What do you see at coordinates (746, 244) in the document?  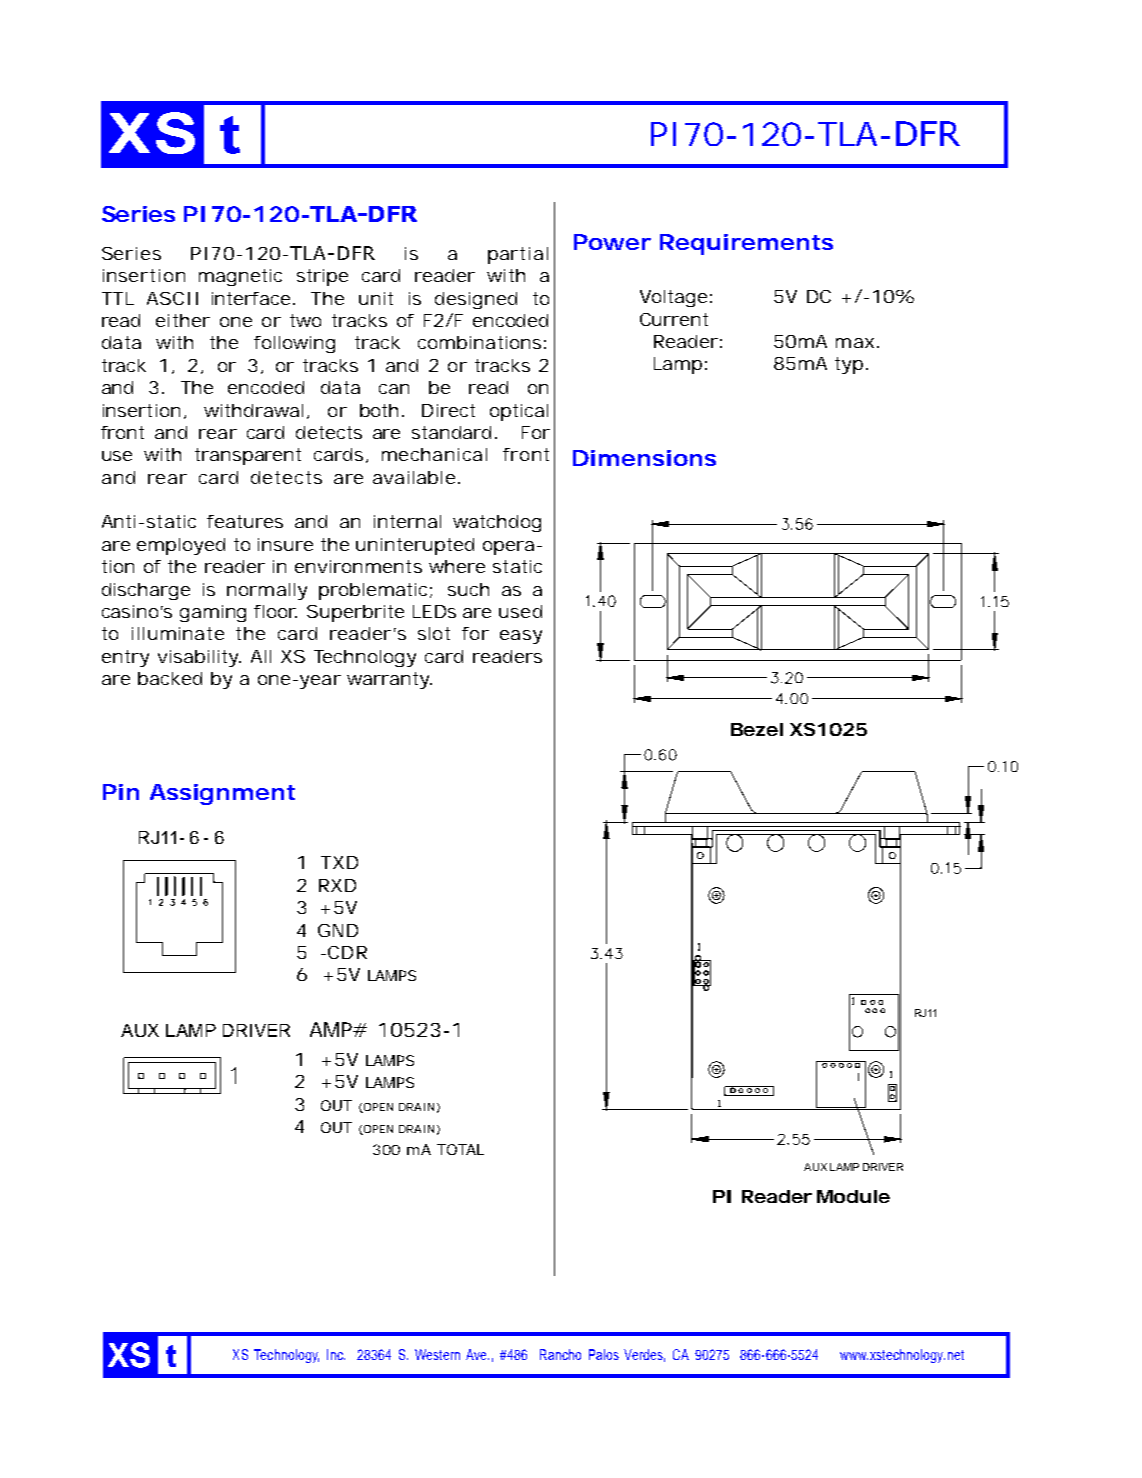 I see `Requirements` at bounding box center [746, 244].
